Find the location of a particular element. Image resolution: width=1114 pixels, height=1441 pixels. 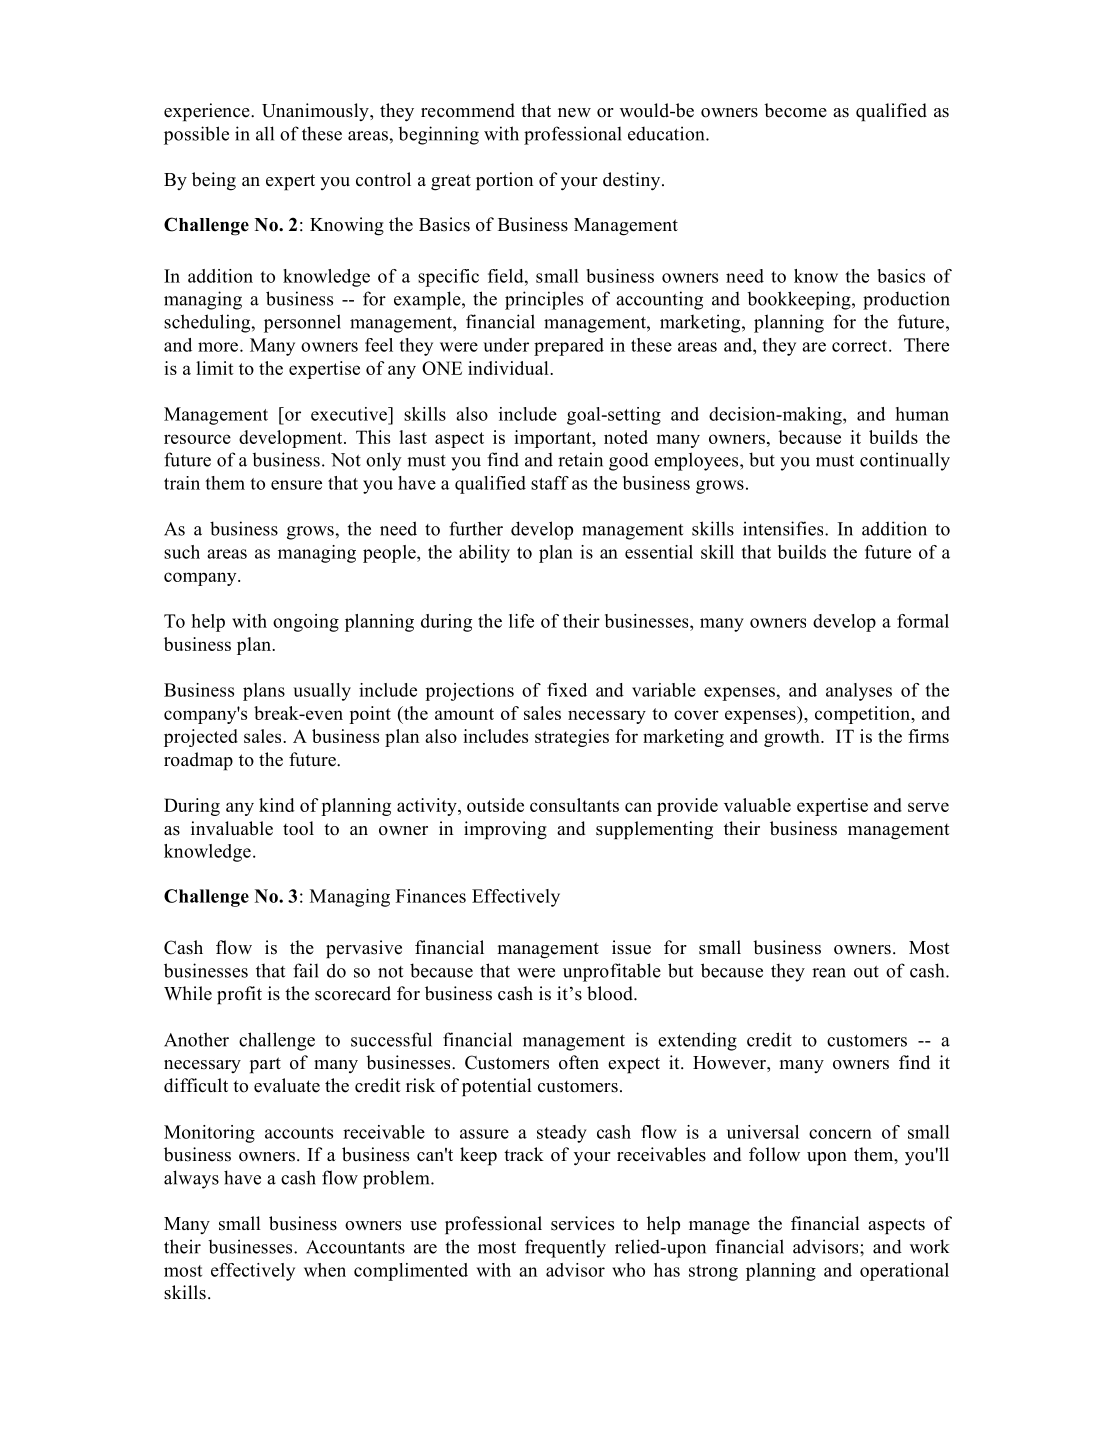

when is located at coordinates (325, 1270).
